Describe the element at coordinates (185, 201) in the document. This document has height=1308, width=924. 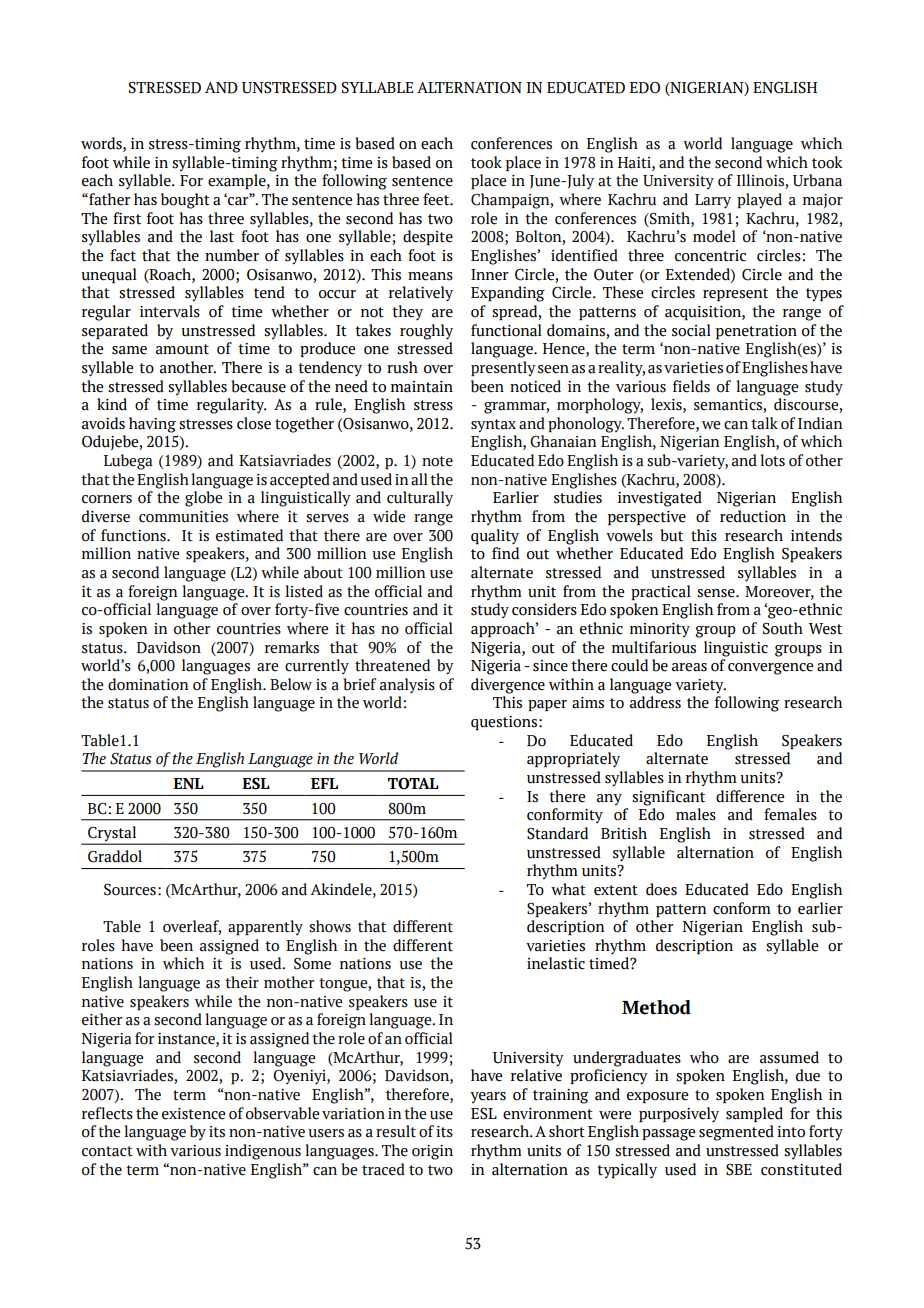
I see `bought` at that location.
